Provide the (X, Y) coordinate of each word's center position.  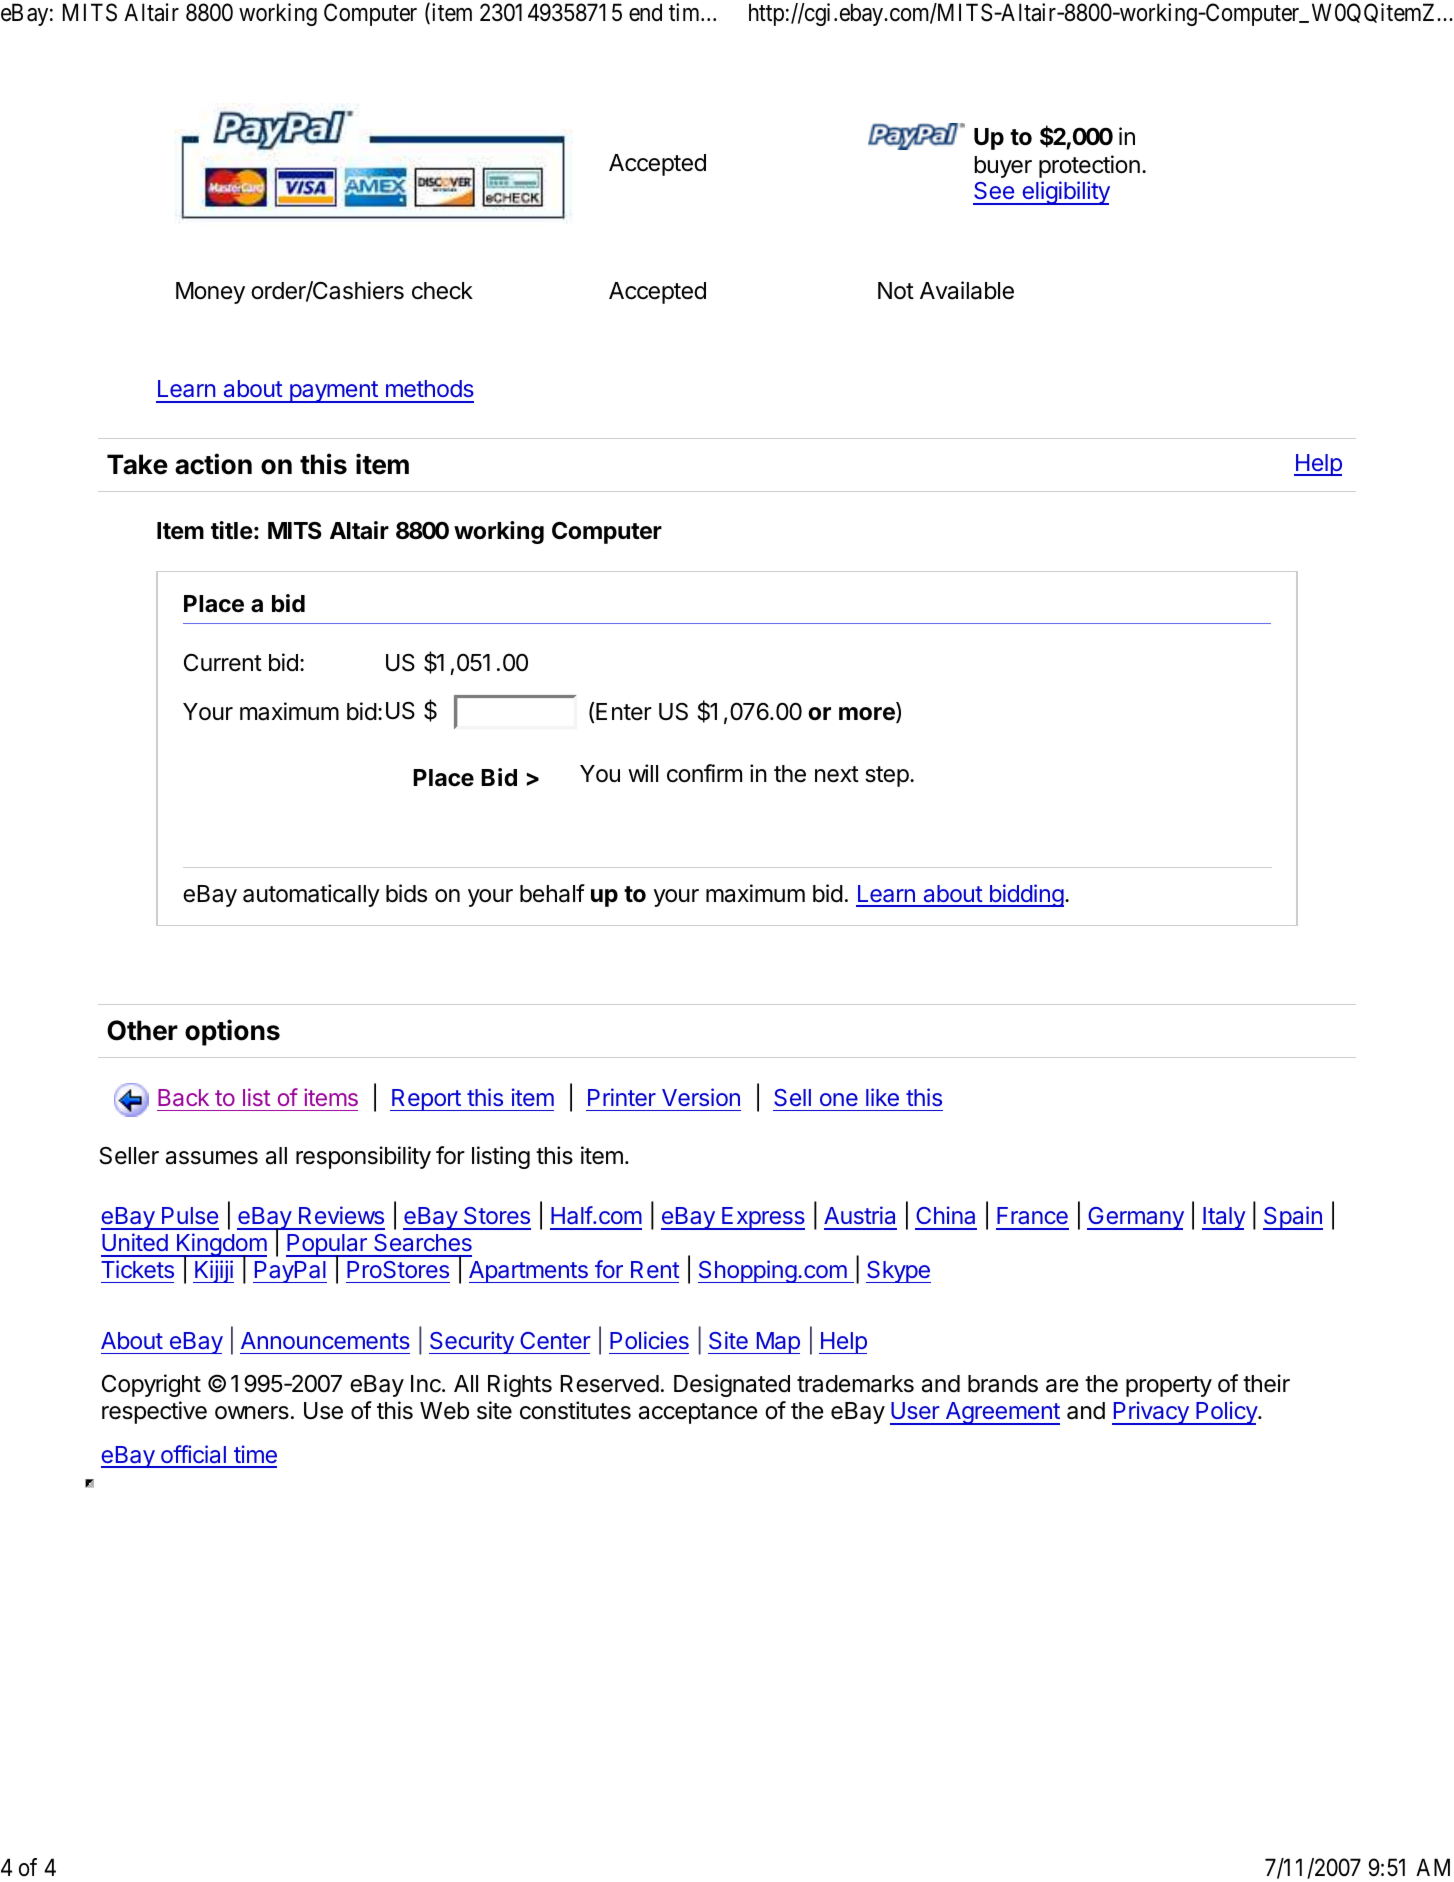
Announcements (325, 1340)
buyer (1003, 167)
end (645, 12)
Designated (732, 1385)
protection (1089, 166)
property (1169, 1386)
